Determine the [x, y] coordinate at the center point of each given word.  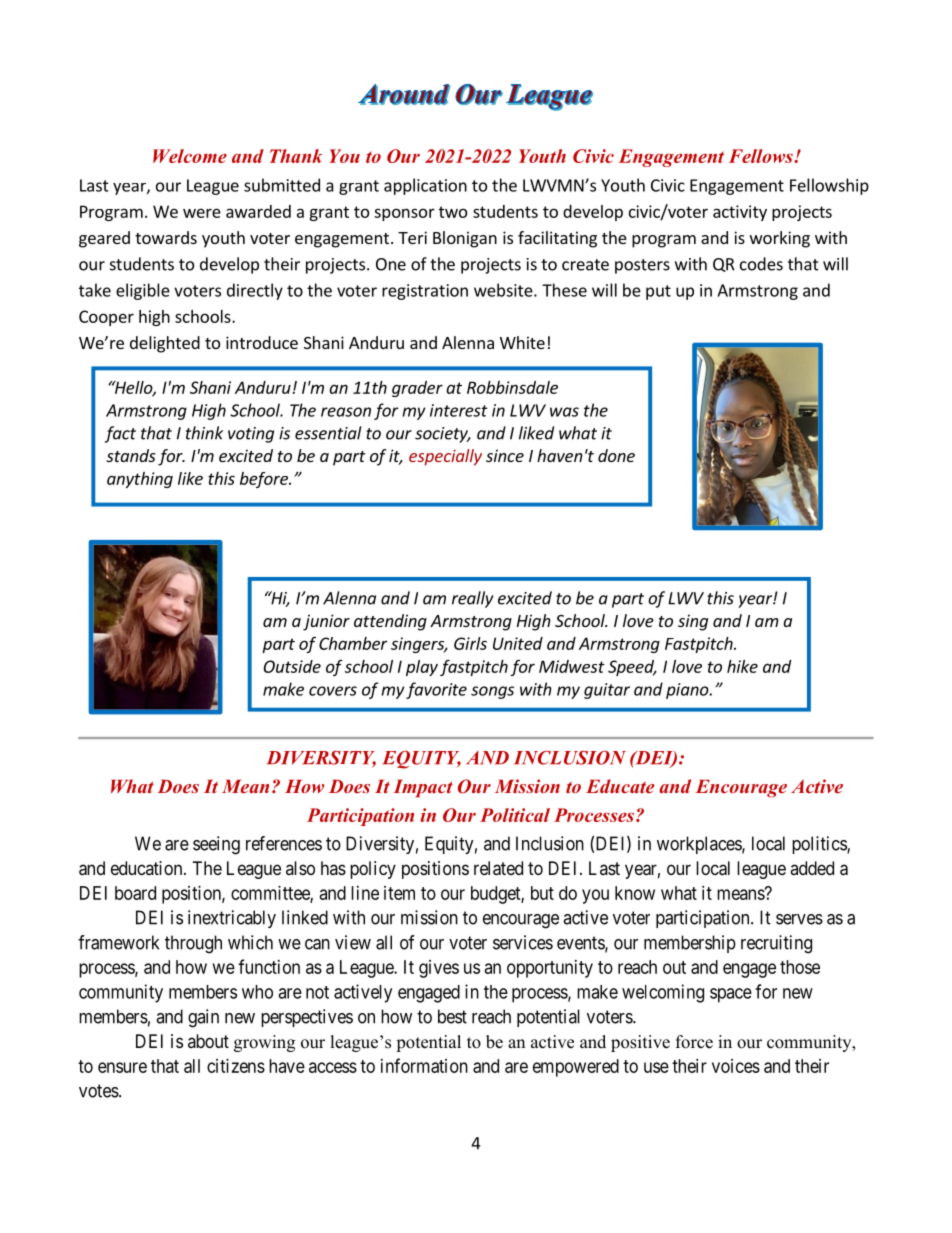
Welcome [190, 156]
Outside [292, 666]
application [425, 186]
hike [742, 666]
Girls [470, 643]
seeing [216, 845]
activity [740, 213]
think [204, 433]
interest [459, 410]
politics [820, 845]
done [616, 455]
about [208, 1041]
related [498, 868]
